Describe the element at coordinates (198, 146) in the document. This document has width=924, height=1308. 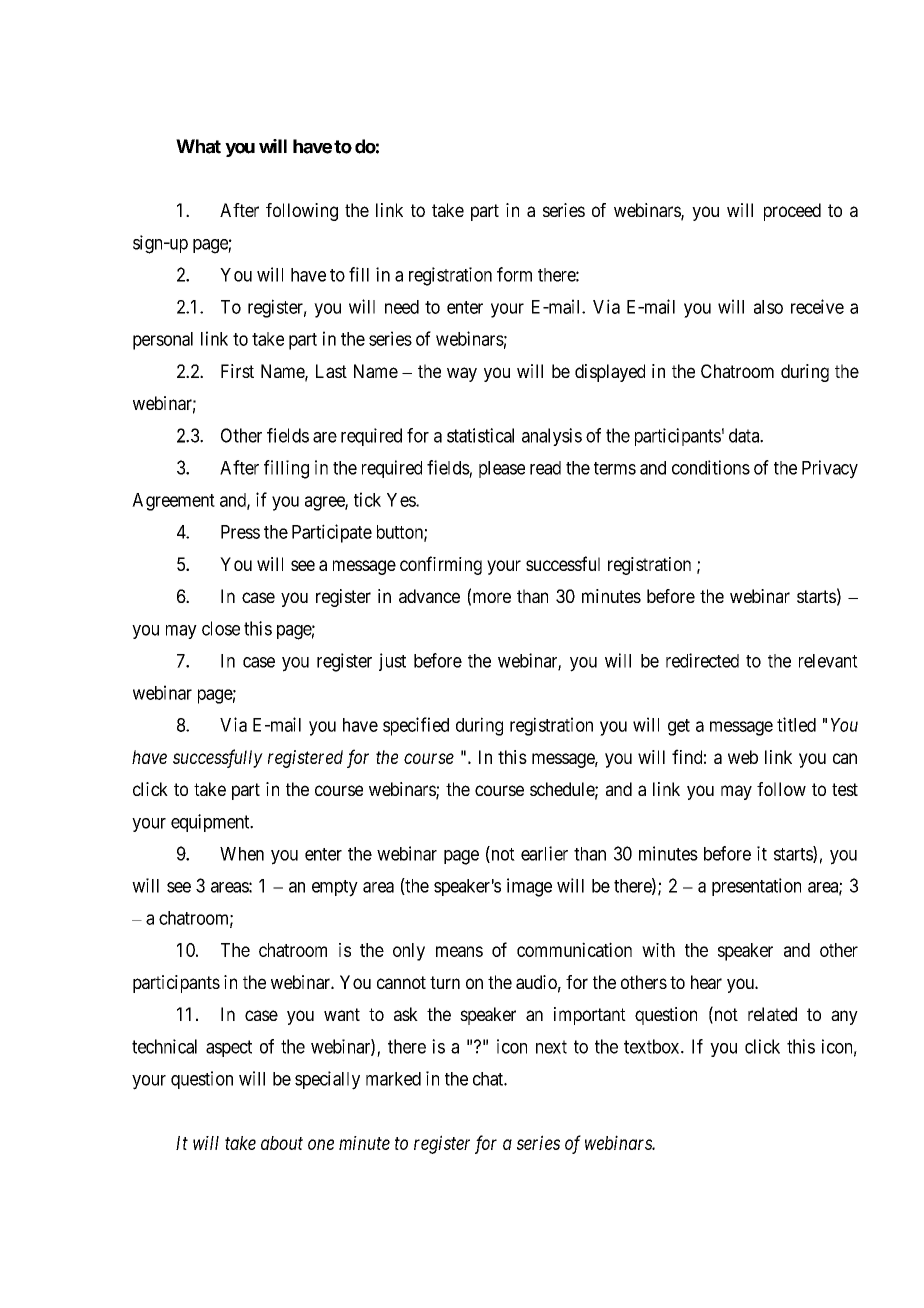
I see `What` at that location.
